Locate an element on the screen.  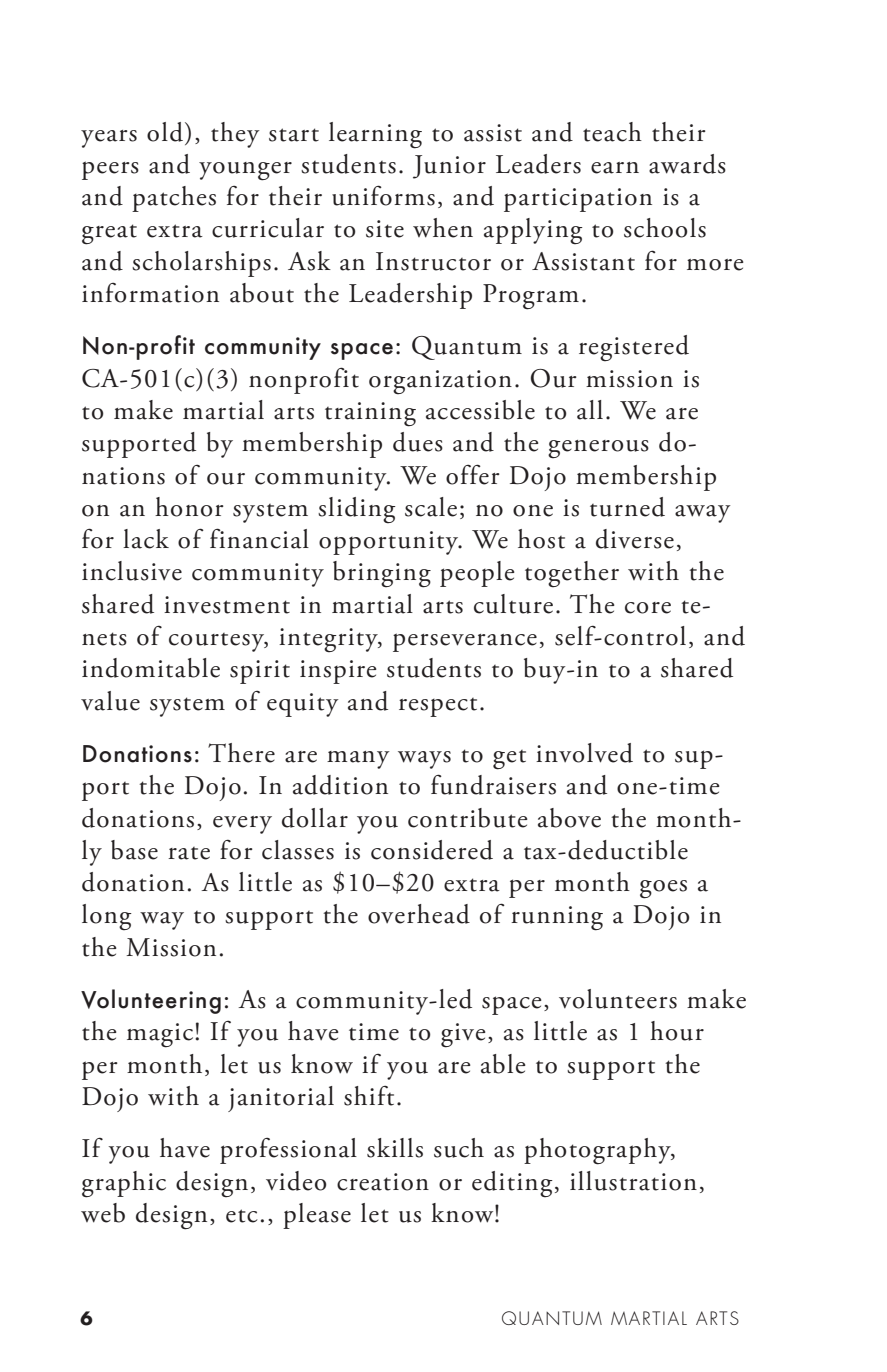
awards is located at coordinates (687, 164).
